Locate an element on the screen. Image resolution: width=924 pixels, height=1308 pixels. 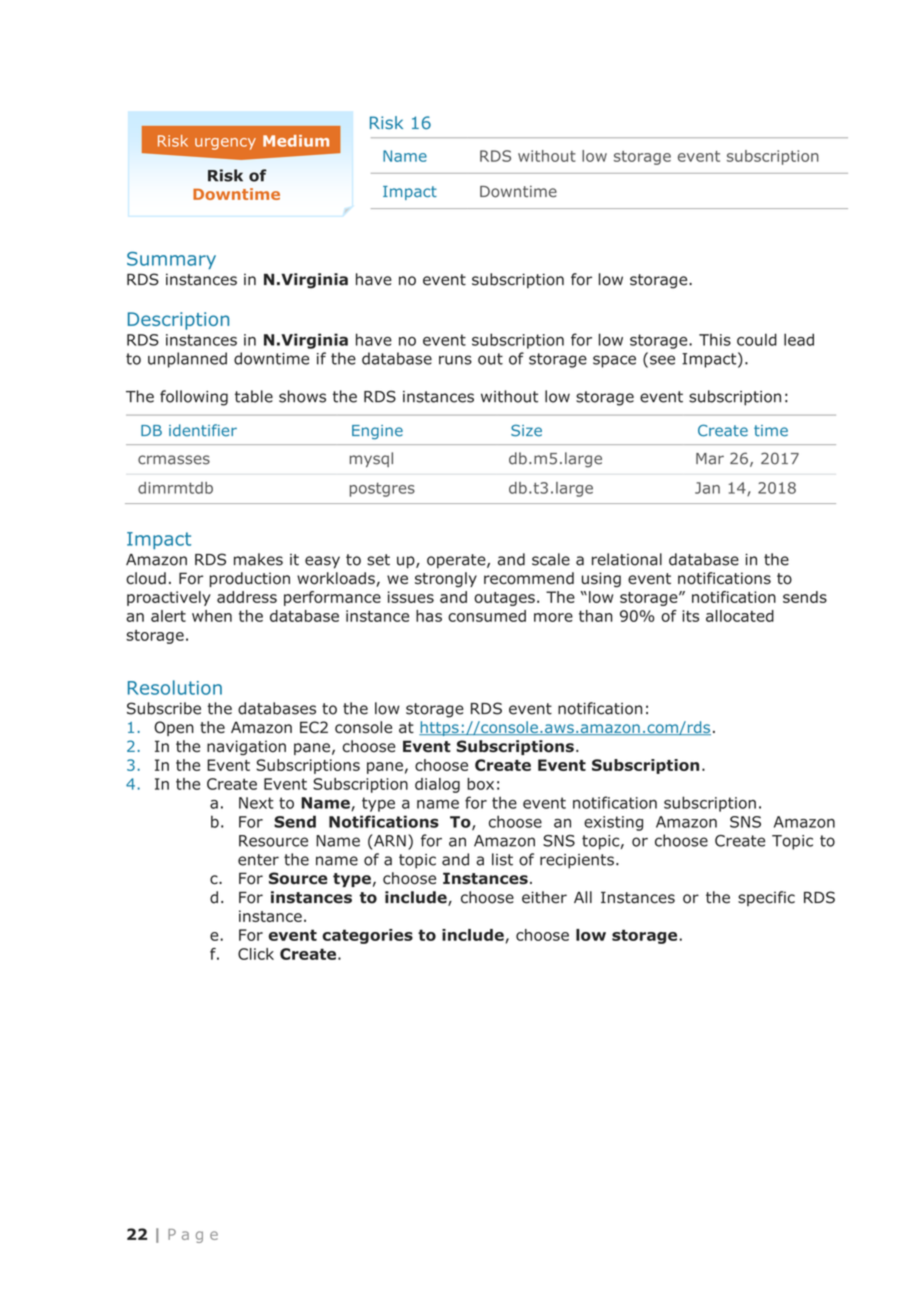
Medium is located at coordinates (296, 141).
